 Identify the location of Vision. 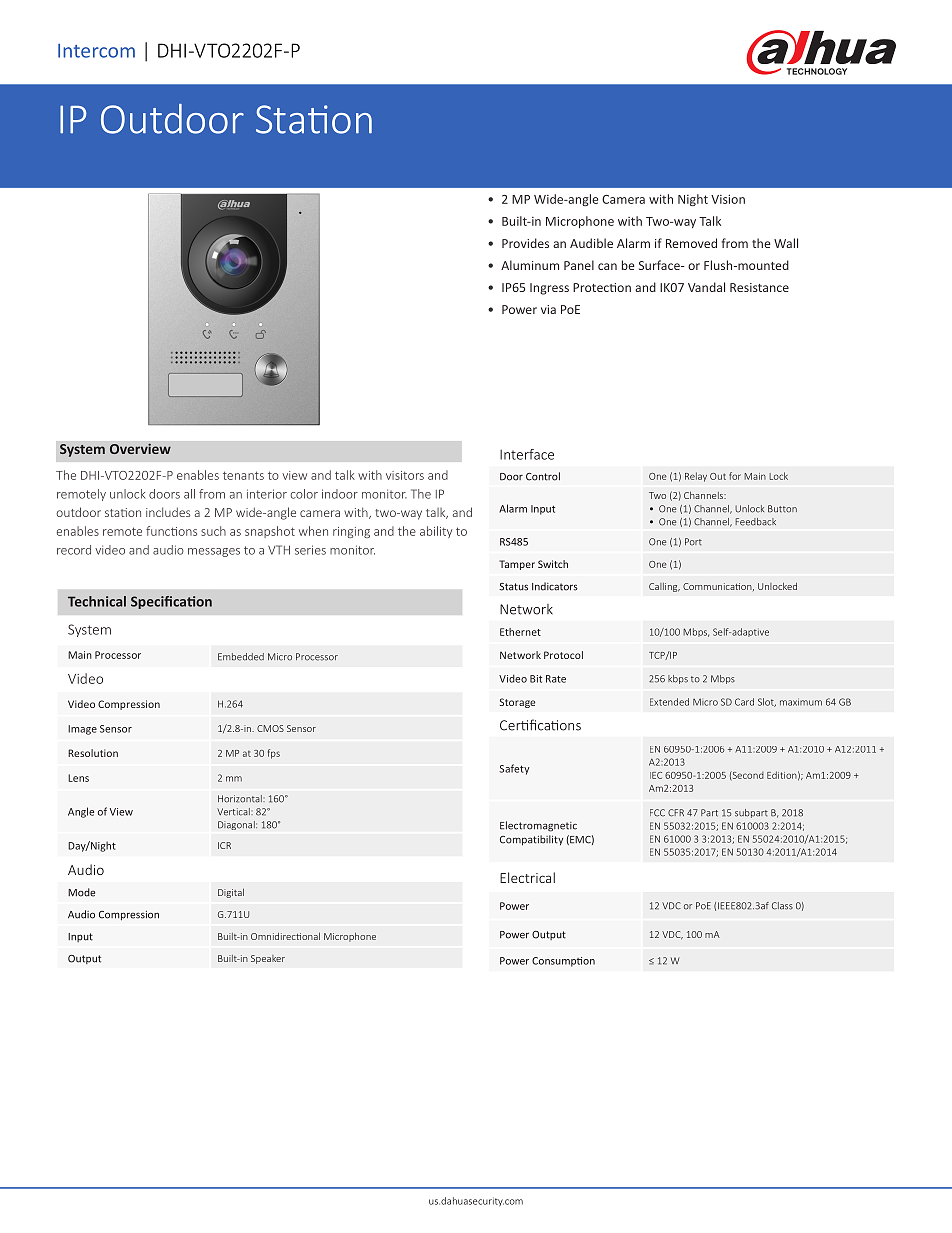
(728, 199).
